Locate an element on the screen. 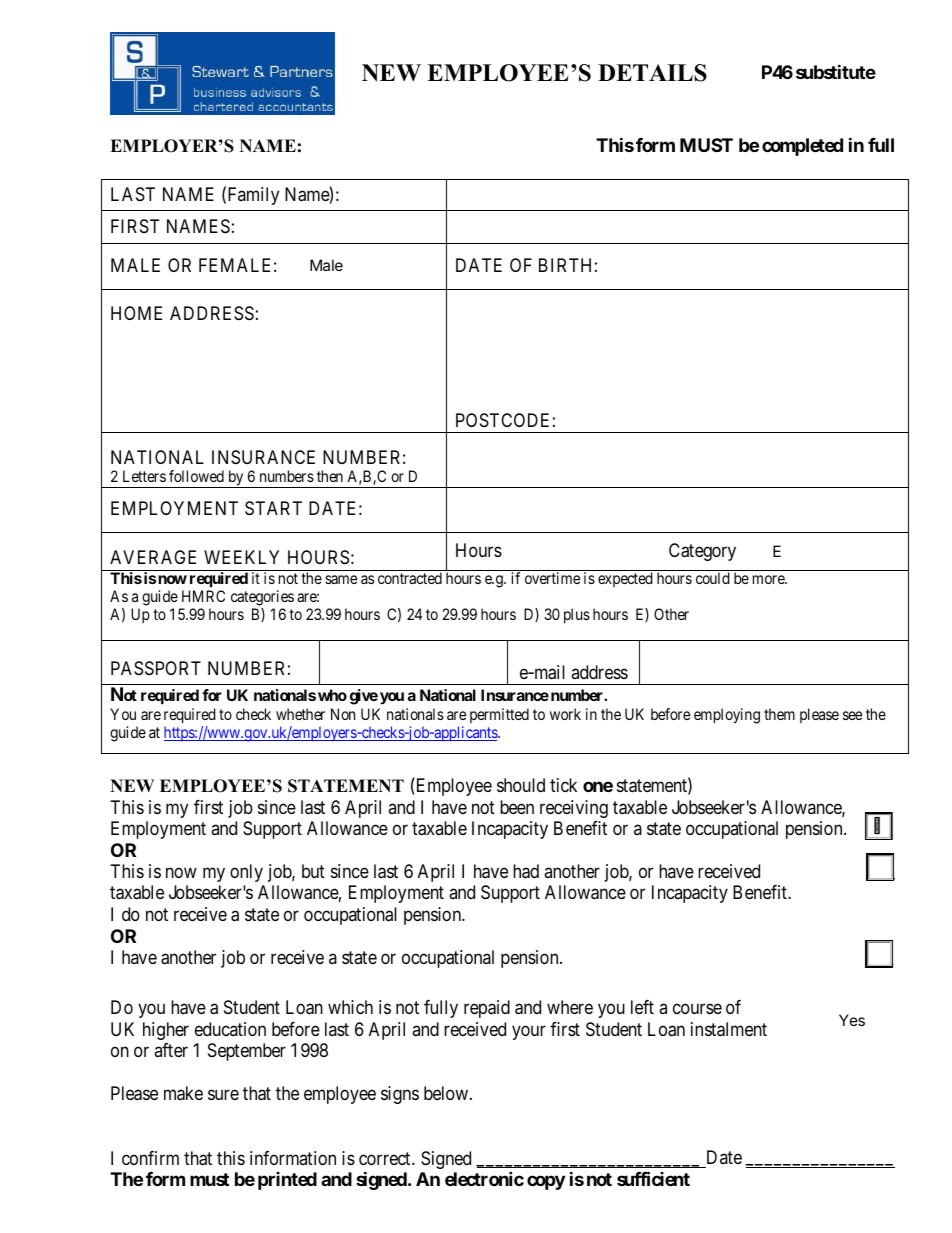  instalment is located at coordinates (729, 1029).
